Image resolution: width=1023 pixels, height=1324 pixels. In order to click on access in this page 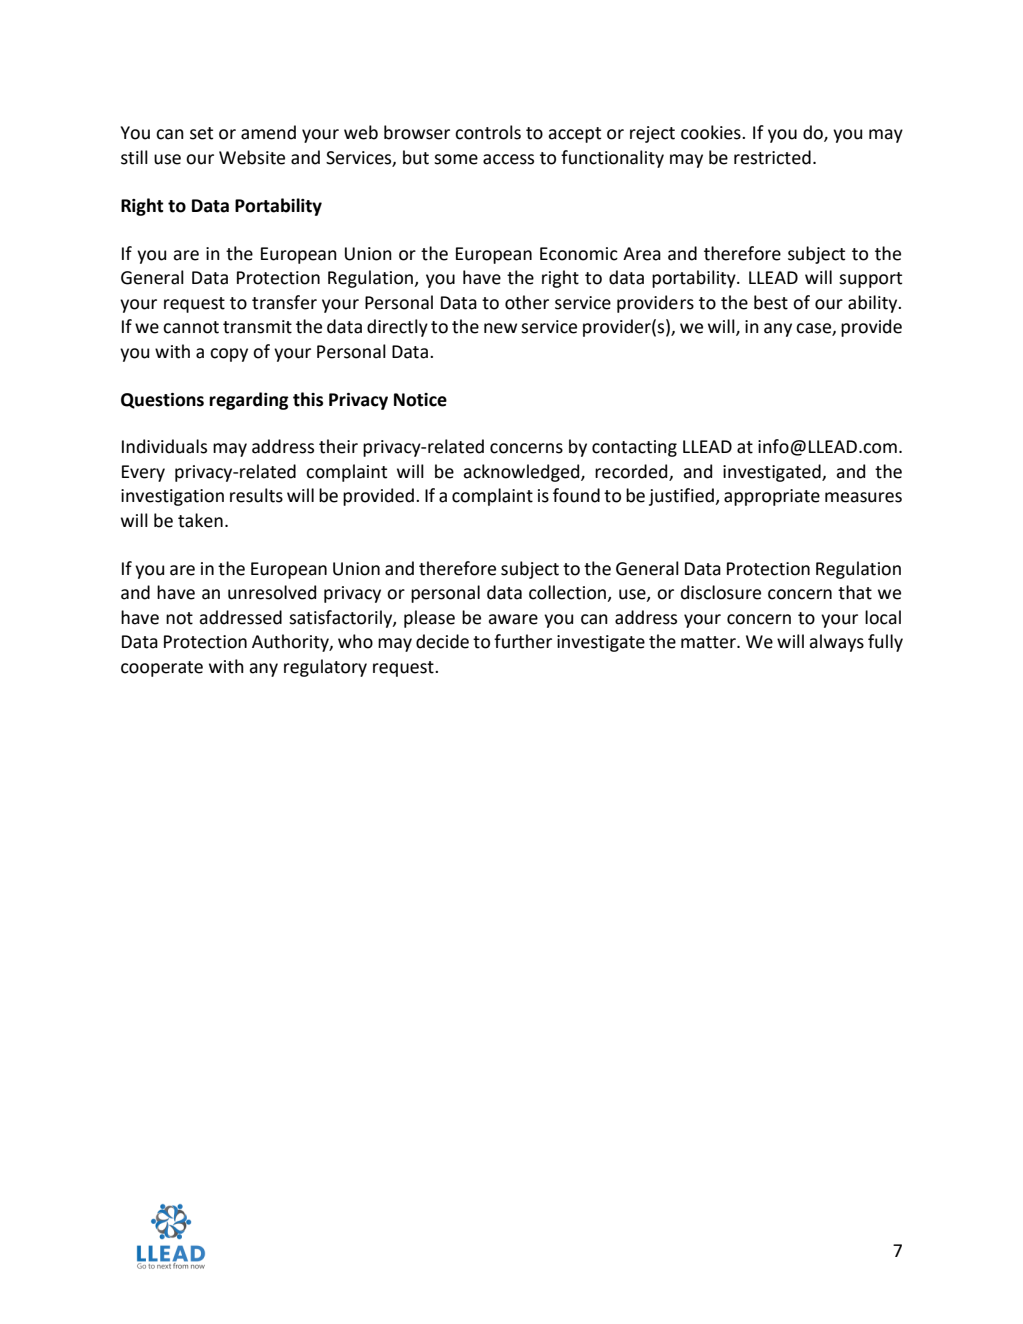, I will do `click(508, 159)`.
